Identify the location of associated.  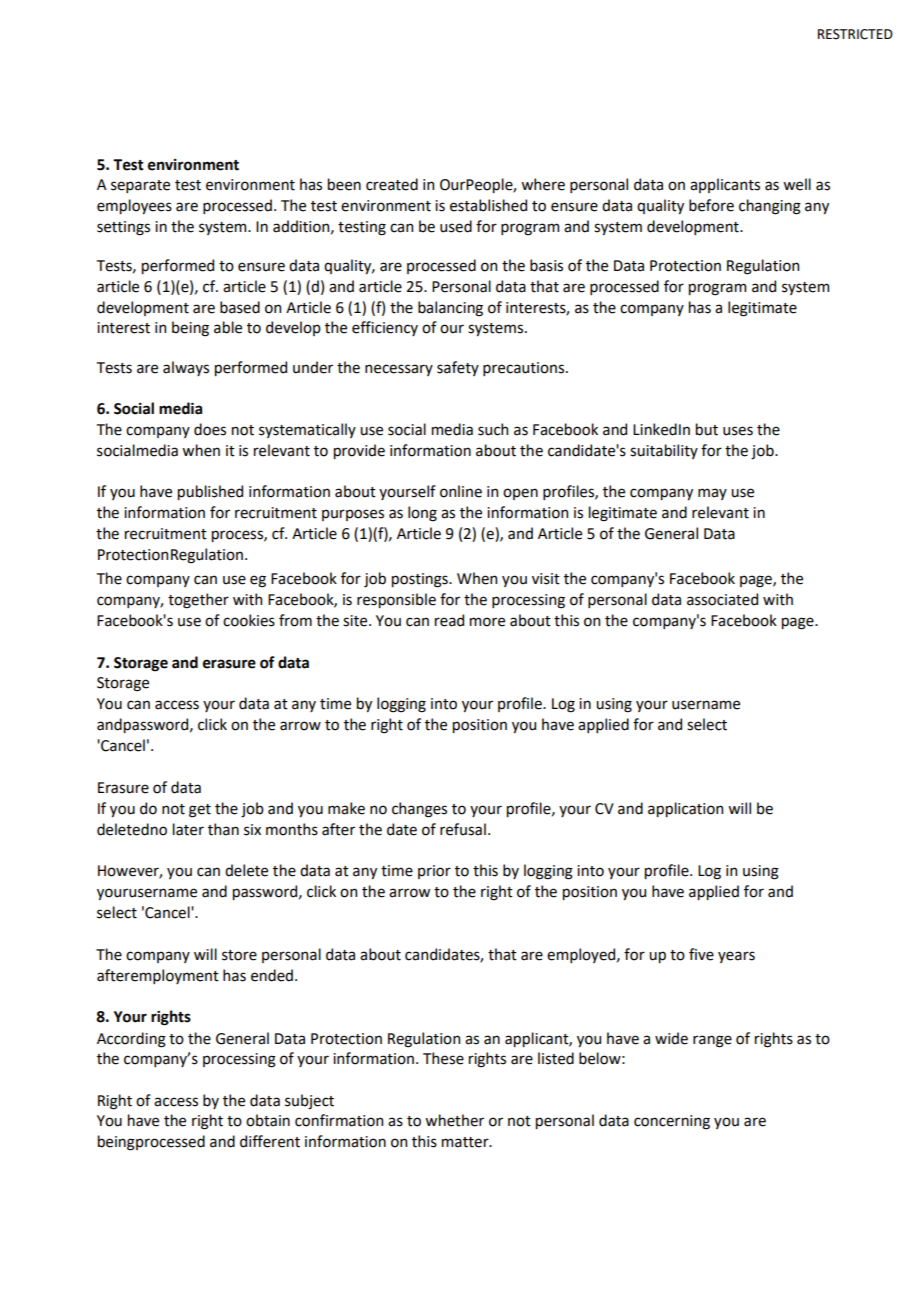
(722, 599).
